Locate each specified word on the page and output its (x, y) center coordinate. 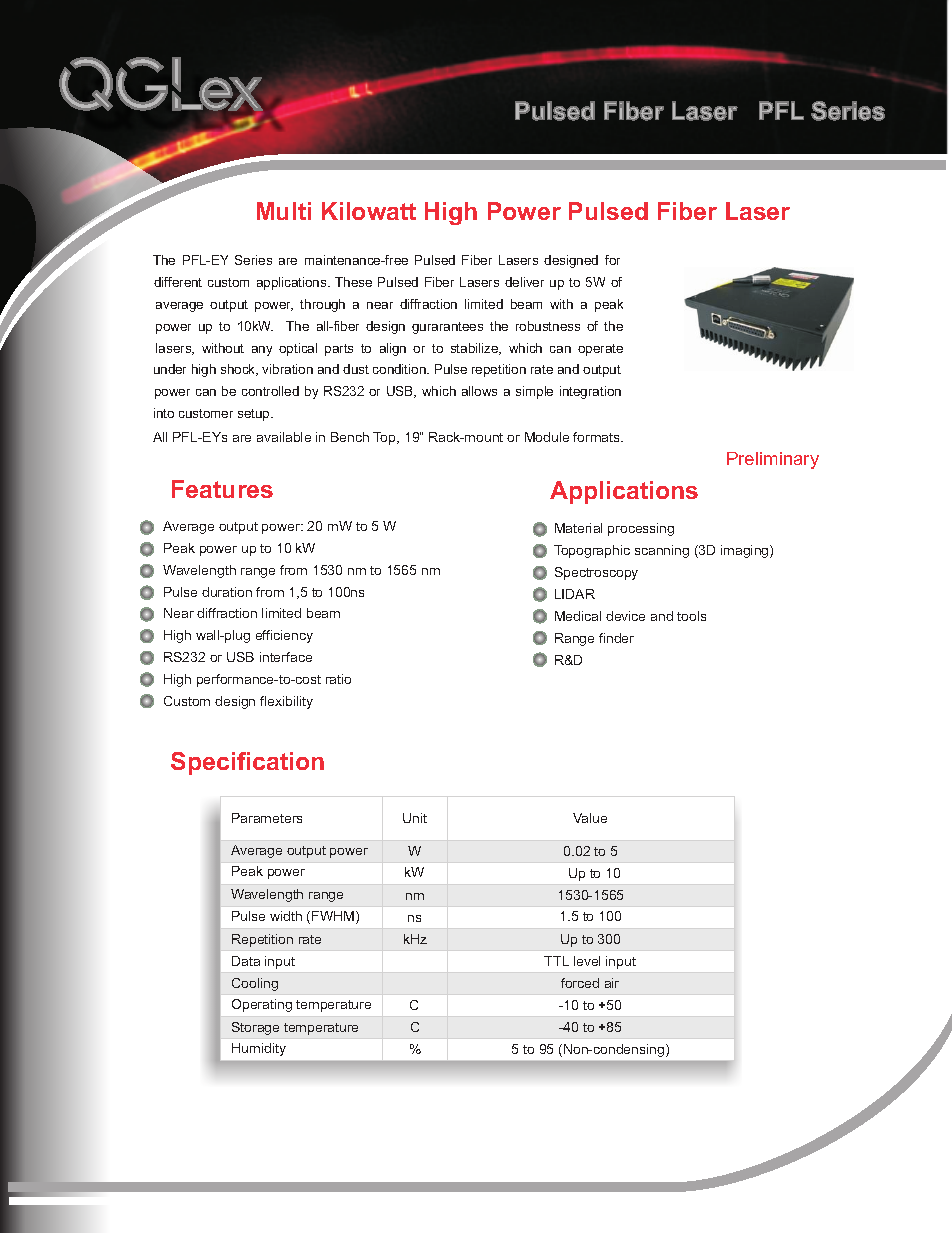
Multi (284, 211)
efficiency (284, 636)
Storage (255, 1028)
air (612, 983)
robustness (548, 326)
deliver (524, 282)
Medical (578, 616)
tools (691, 616)
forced (580, 983)
